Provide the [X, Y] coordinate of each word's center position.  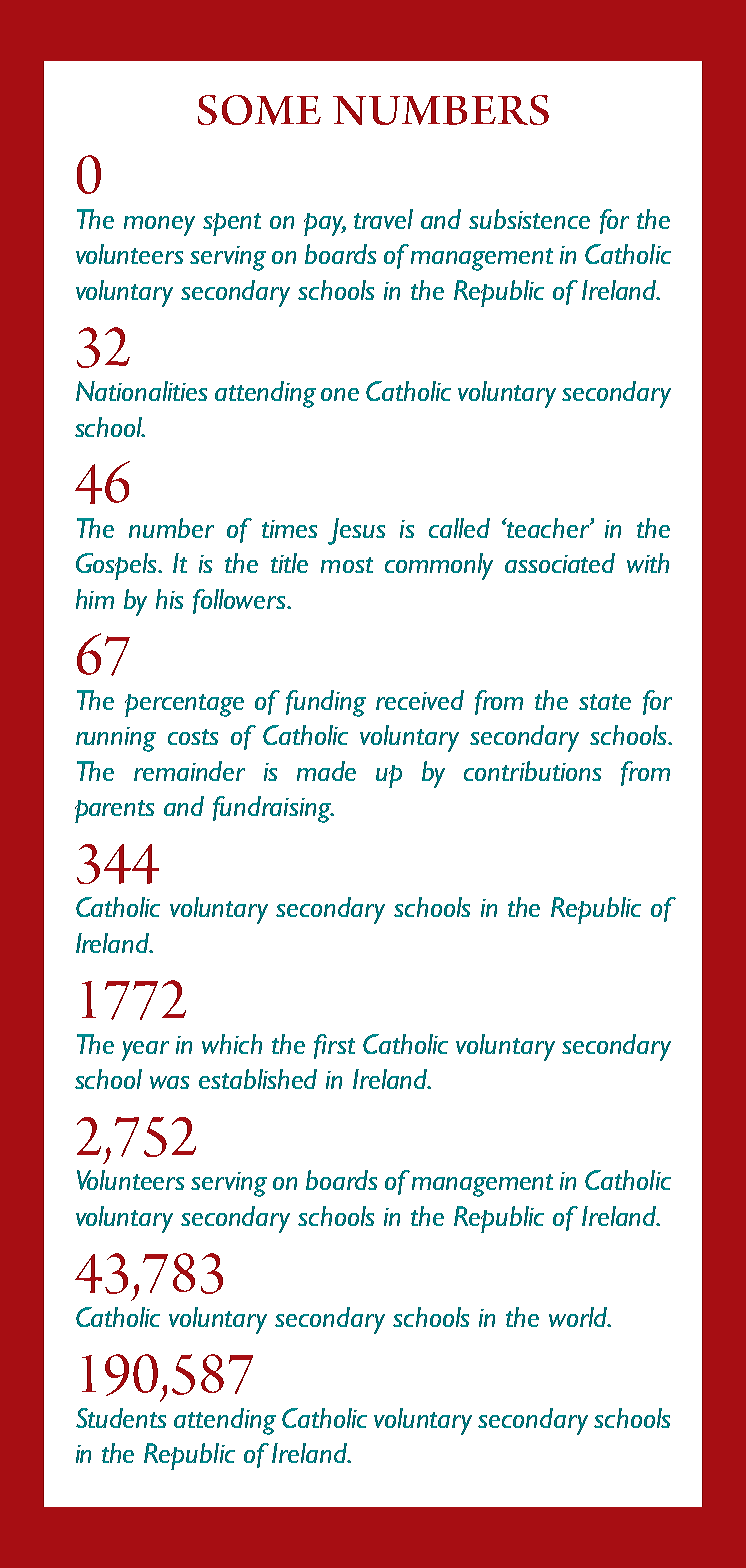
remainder [189, 771]
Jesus [356, 531]
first [334, 1046]
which [232, 1044]
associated [560, 563]
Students [121, 1418]
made [326, 771]
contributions [532, 771]
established [258, 1079]
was [169, 1082]
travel [383, 219]
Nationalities [141, 391]
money [159, 226]
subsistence [529, 219]
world [579, 1317]
